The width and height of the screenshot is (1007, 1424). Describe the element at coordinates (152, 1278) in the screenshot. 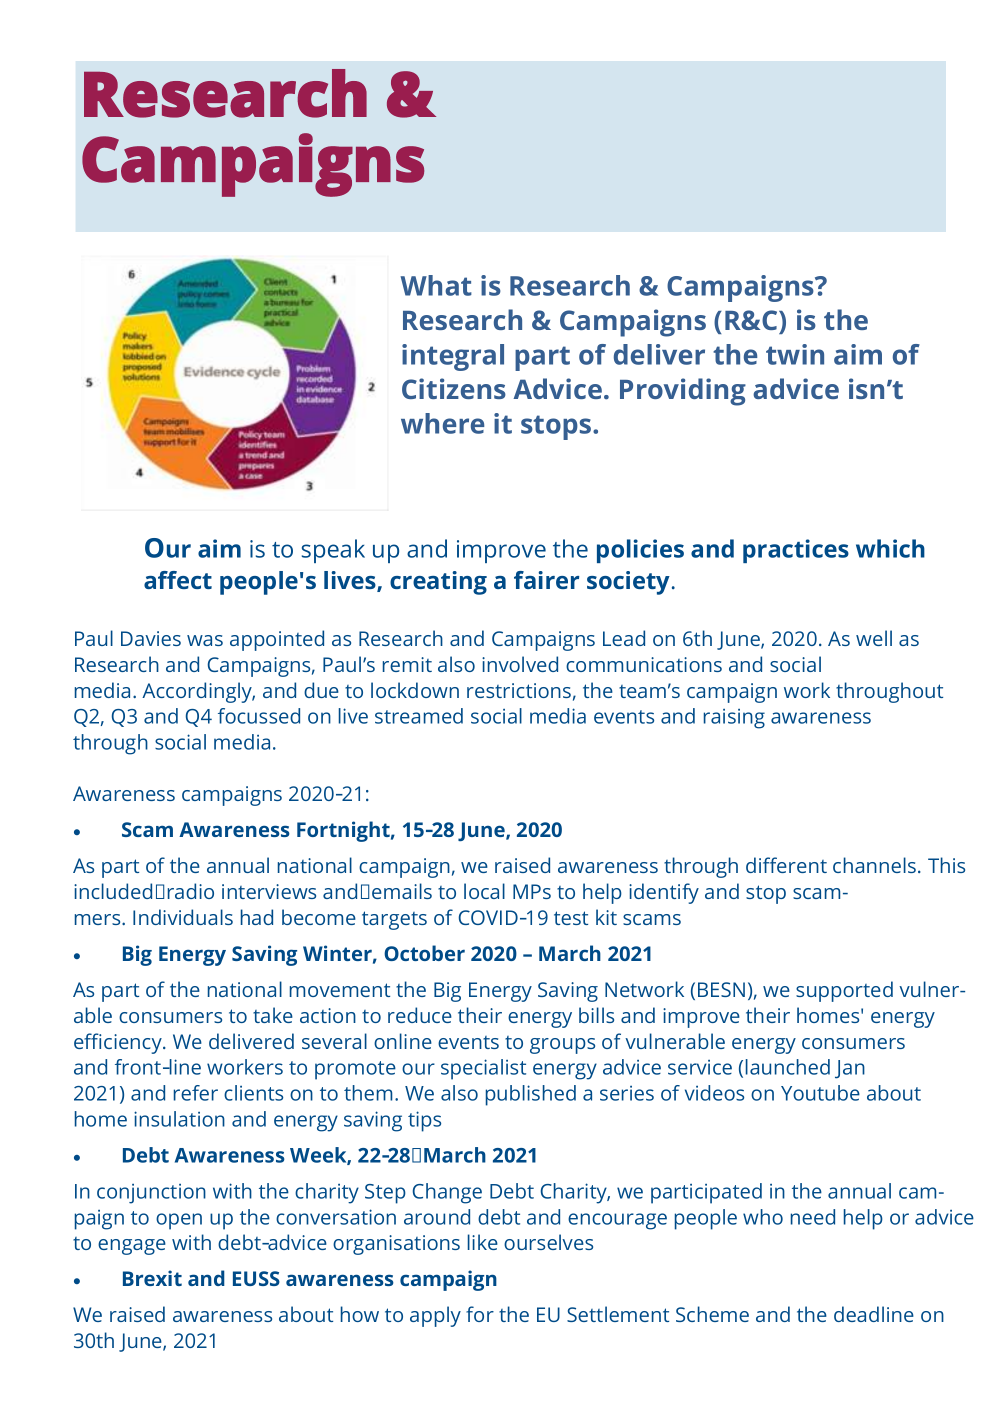

I see `Brexit` at that location.
